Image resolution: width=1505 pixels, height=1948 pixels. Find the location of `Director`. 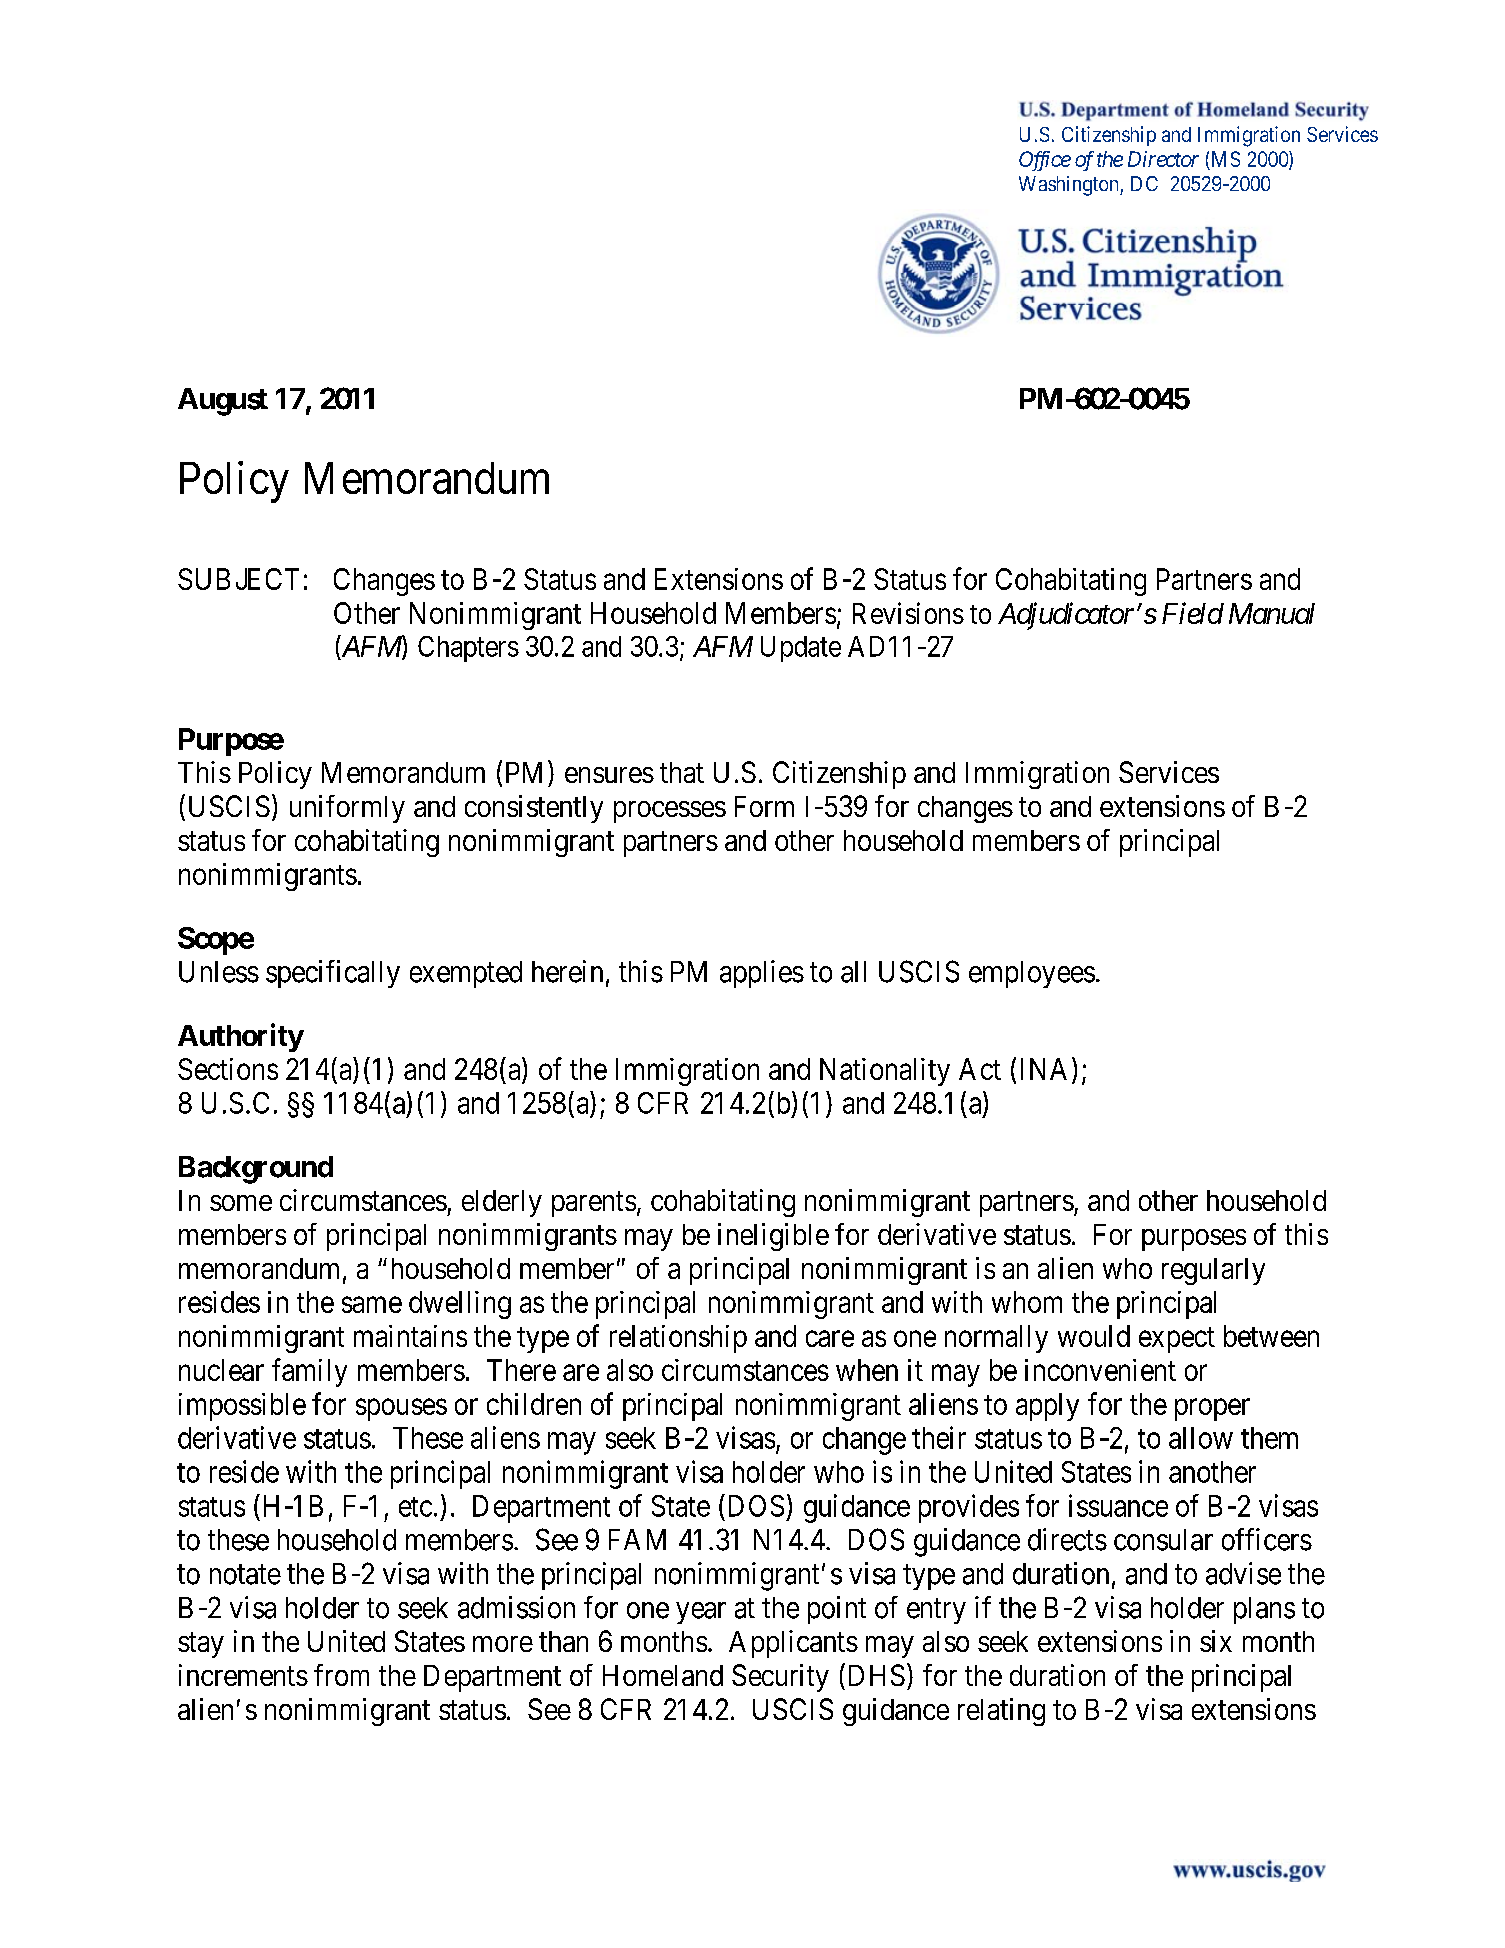

Director is located at coordinates (1163, 159).
